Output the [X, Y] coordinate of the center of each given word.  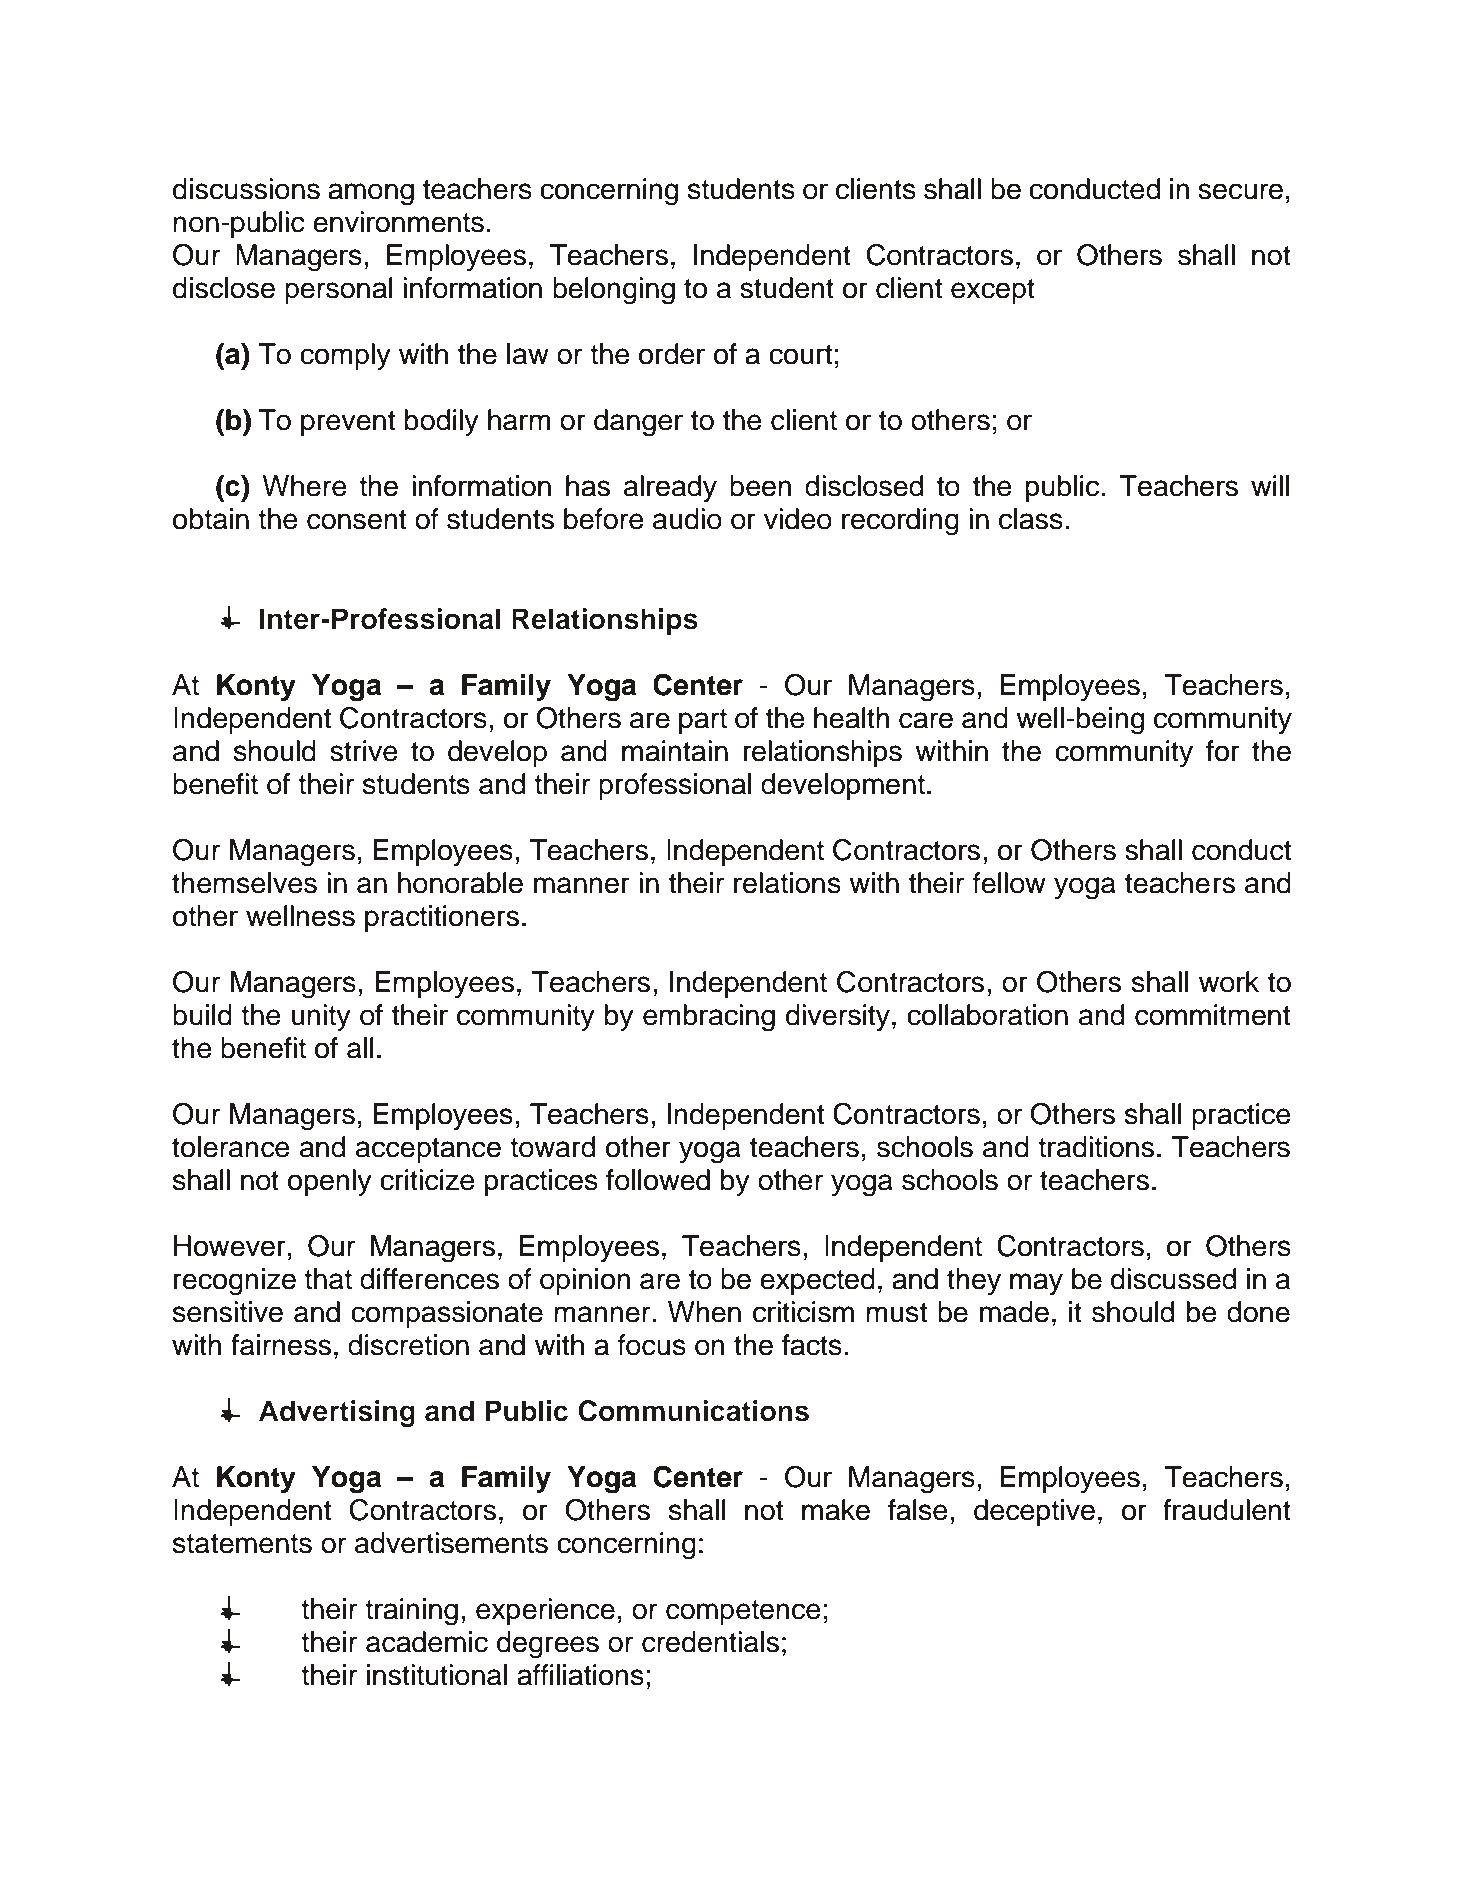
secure [1240, 191]
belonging [614, 291]
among [371, 194]
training [411, 1612]
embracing [709, 1018]
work [1229, 982]
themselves [244, 883]
